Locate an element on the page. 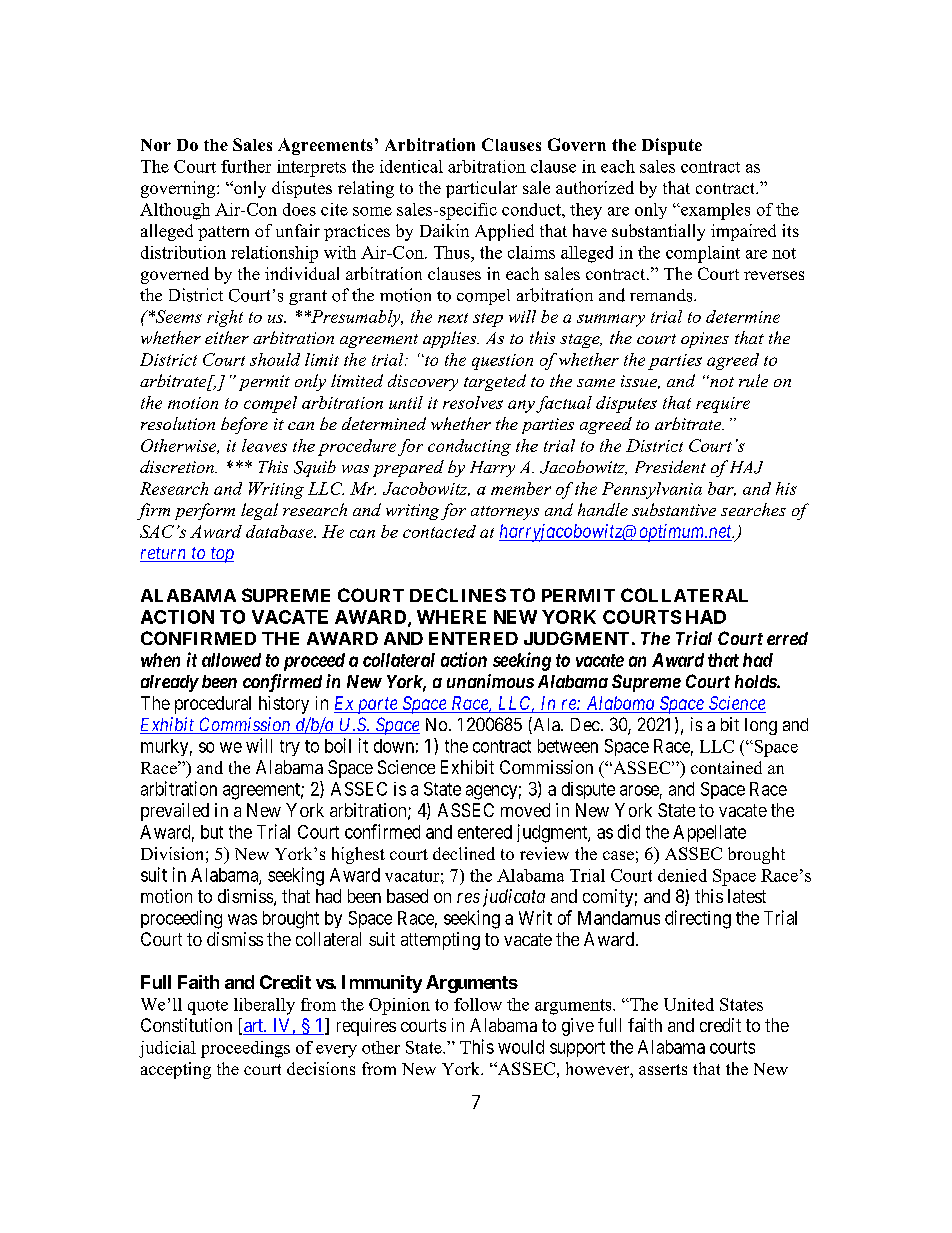 This document has width=952, height=1233. allowed is located at coordinates (231, 660).
